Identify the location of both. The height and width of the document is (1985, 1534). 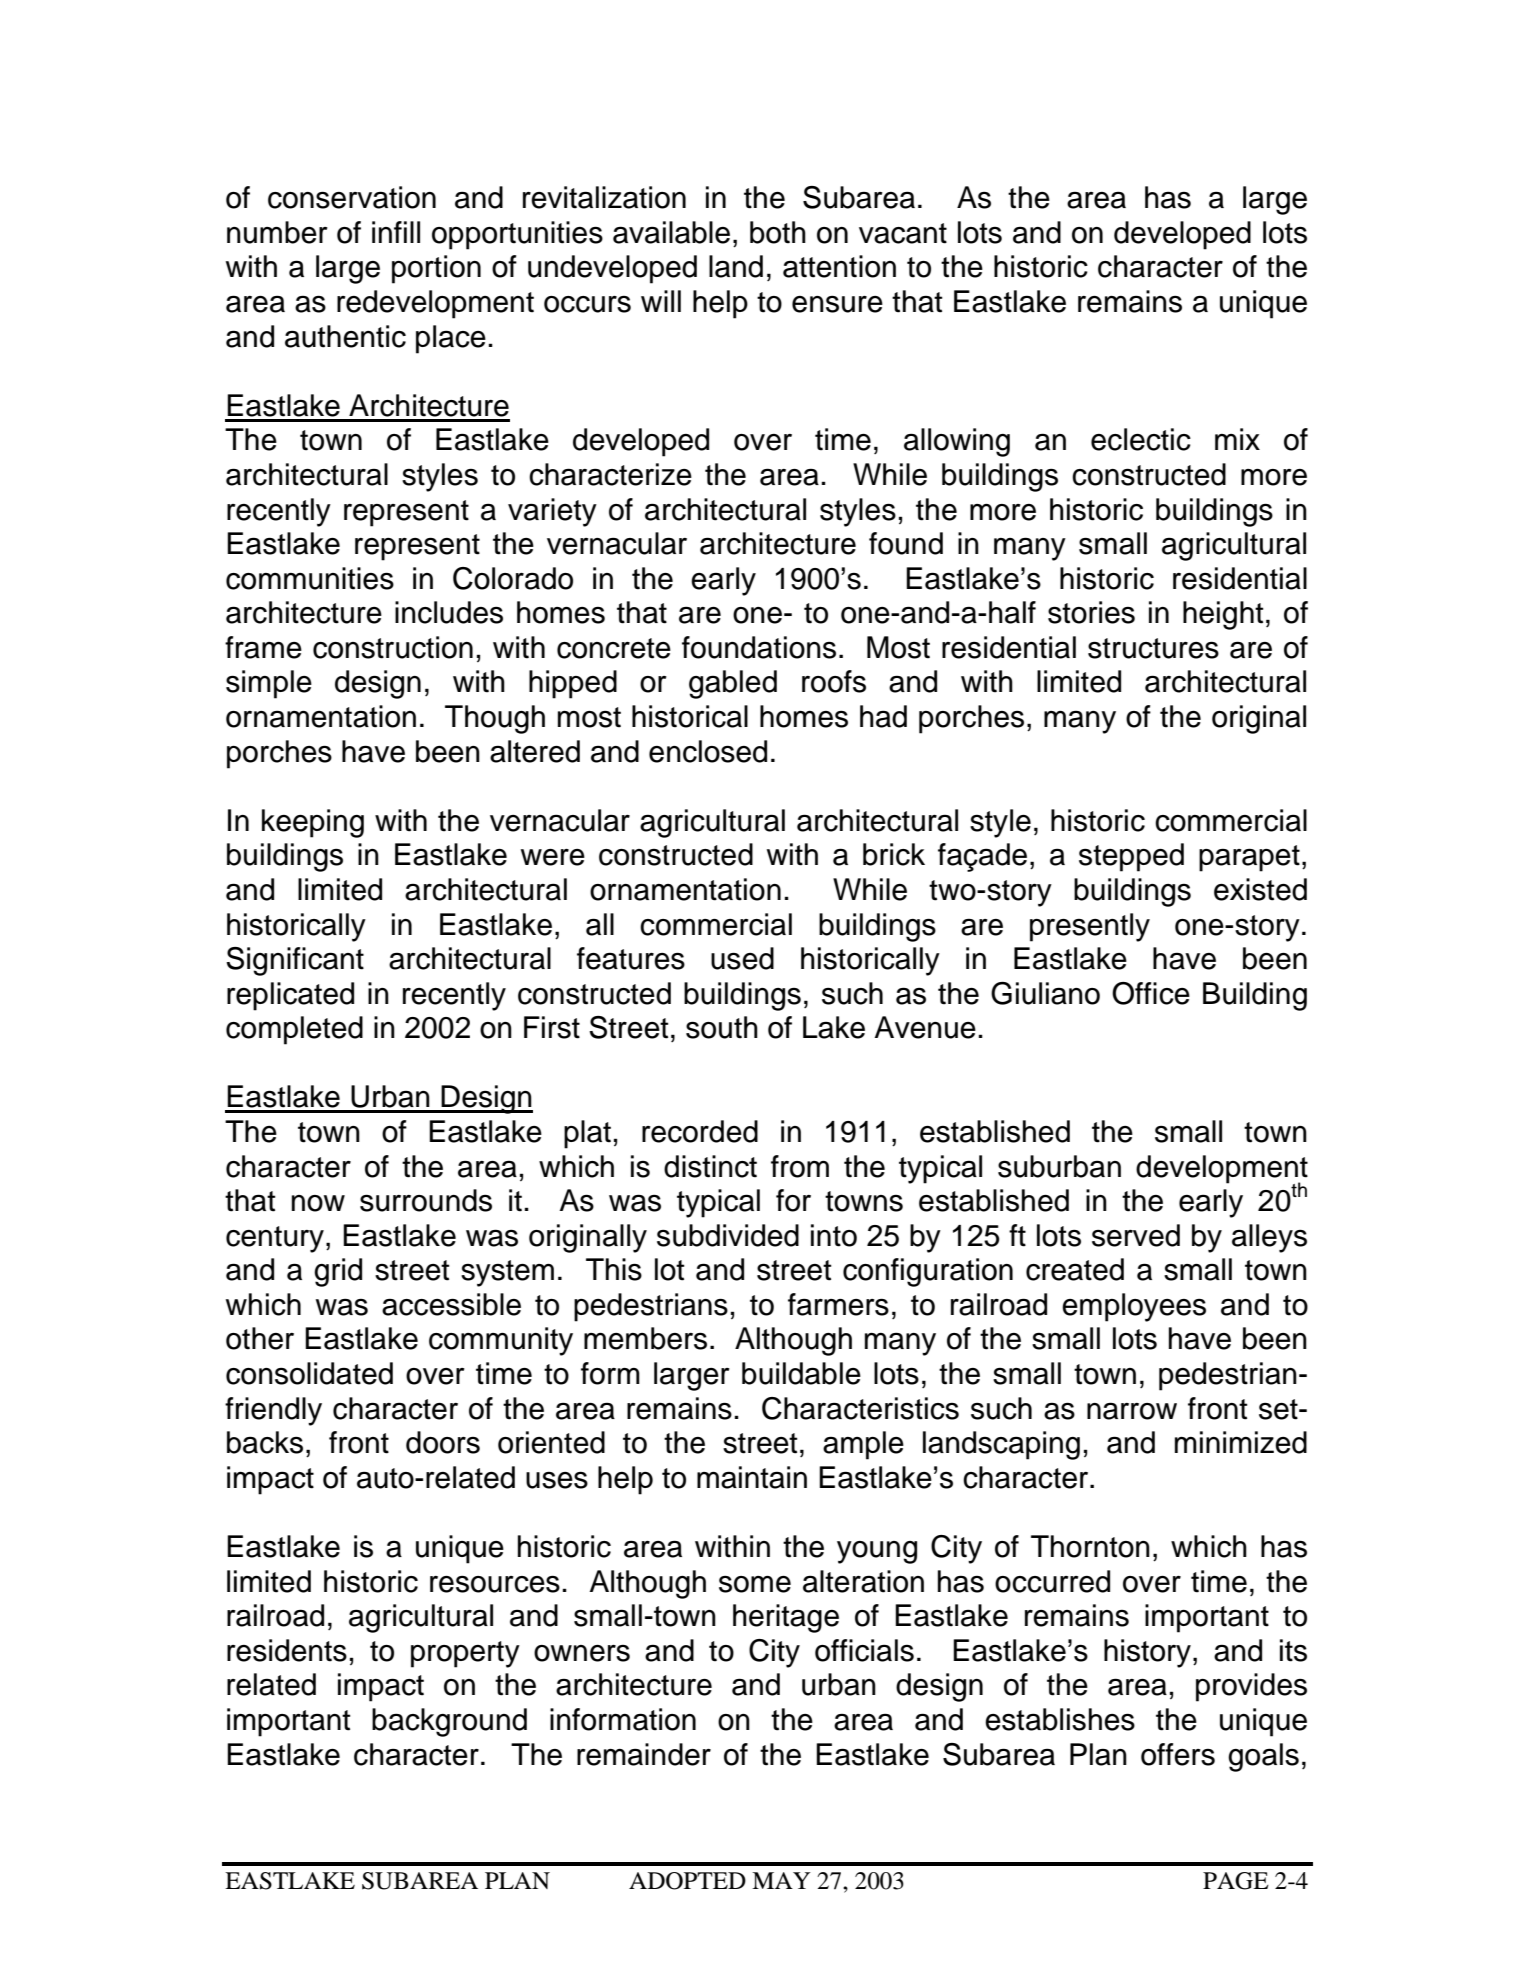
(778, 232).
